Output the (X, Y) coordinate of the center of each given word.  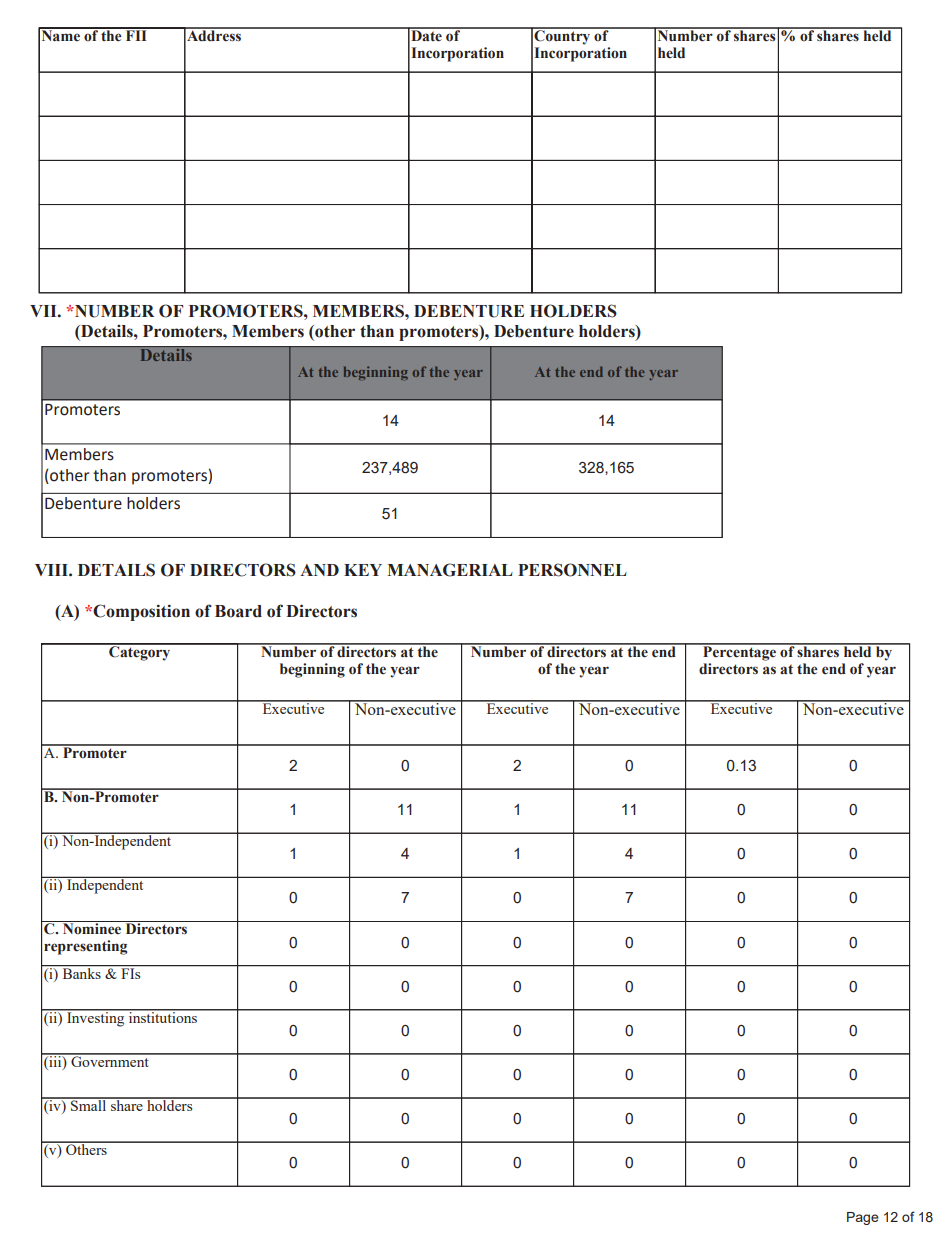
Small (89, 1104)
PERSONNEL (572, 570)
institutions (163, 1016)
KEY (363, 570)
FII (136, 34)
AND (319, 570)
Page (863, 1218)
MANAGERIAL (450, 570)
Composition (141, 612)
